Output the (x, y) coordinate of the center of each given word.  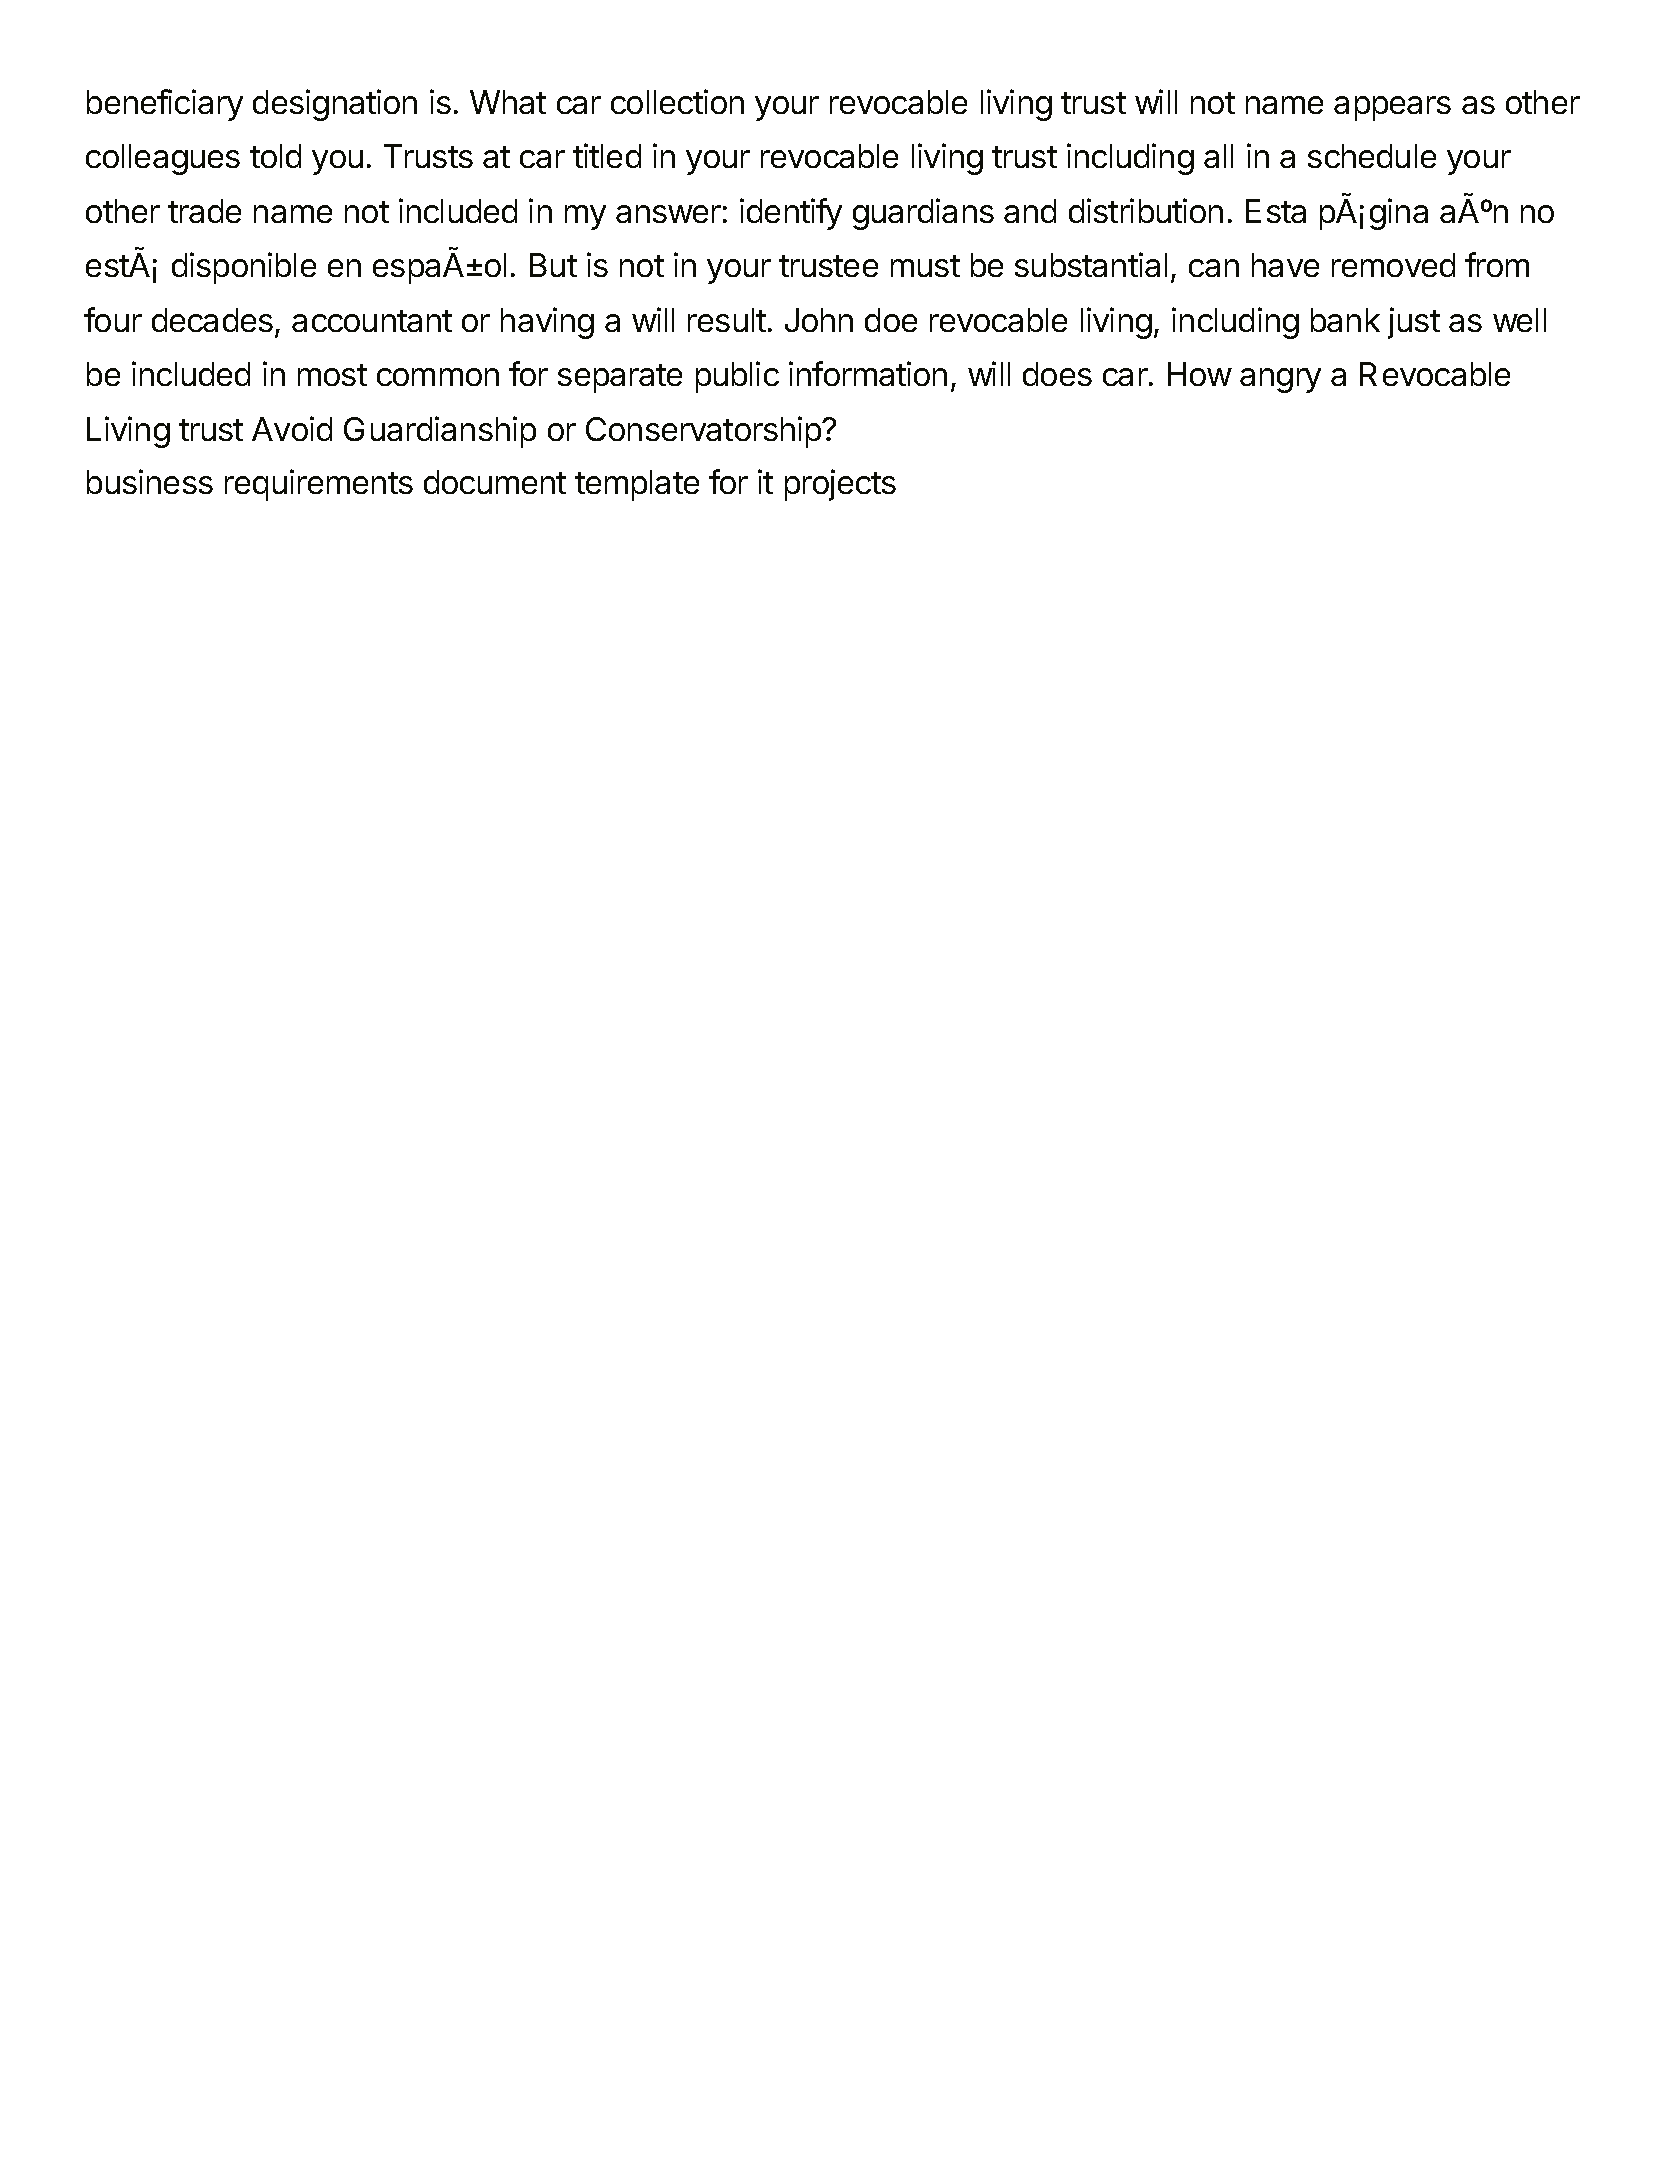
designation (335, 105)
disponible (244, 268)
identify (791, 214)
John (819, 320)
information (868, 373)
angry (1280, 380)
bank (1345, 320)
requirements (319, 485)
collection (677, 101)
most (332, 375)
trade (204, 211)
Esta (1276, 211)
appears (1392, 108)
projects (840, 485)
